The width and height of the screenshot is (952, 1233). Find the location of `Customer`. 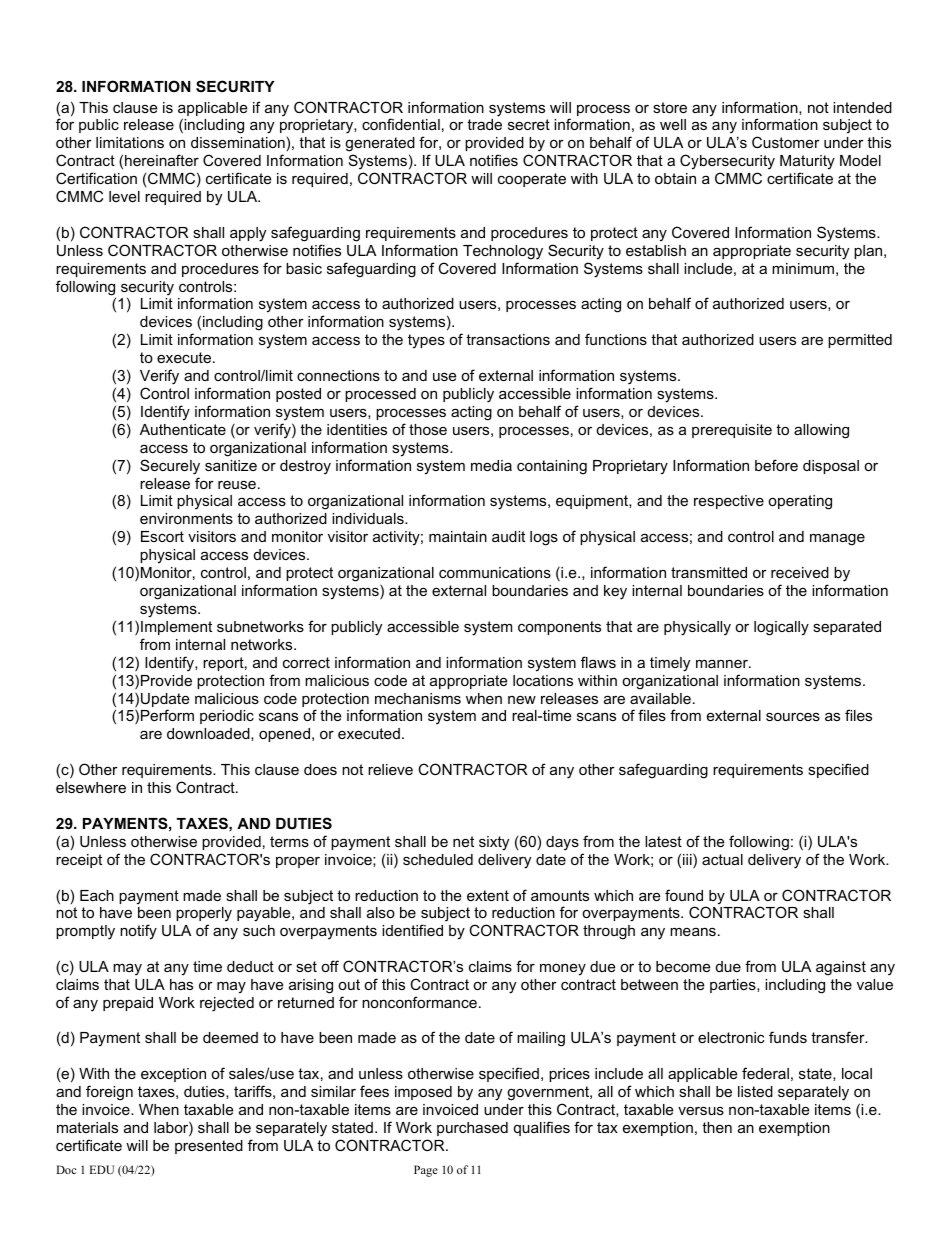

Customer is located at coordinates (786, 142).
